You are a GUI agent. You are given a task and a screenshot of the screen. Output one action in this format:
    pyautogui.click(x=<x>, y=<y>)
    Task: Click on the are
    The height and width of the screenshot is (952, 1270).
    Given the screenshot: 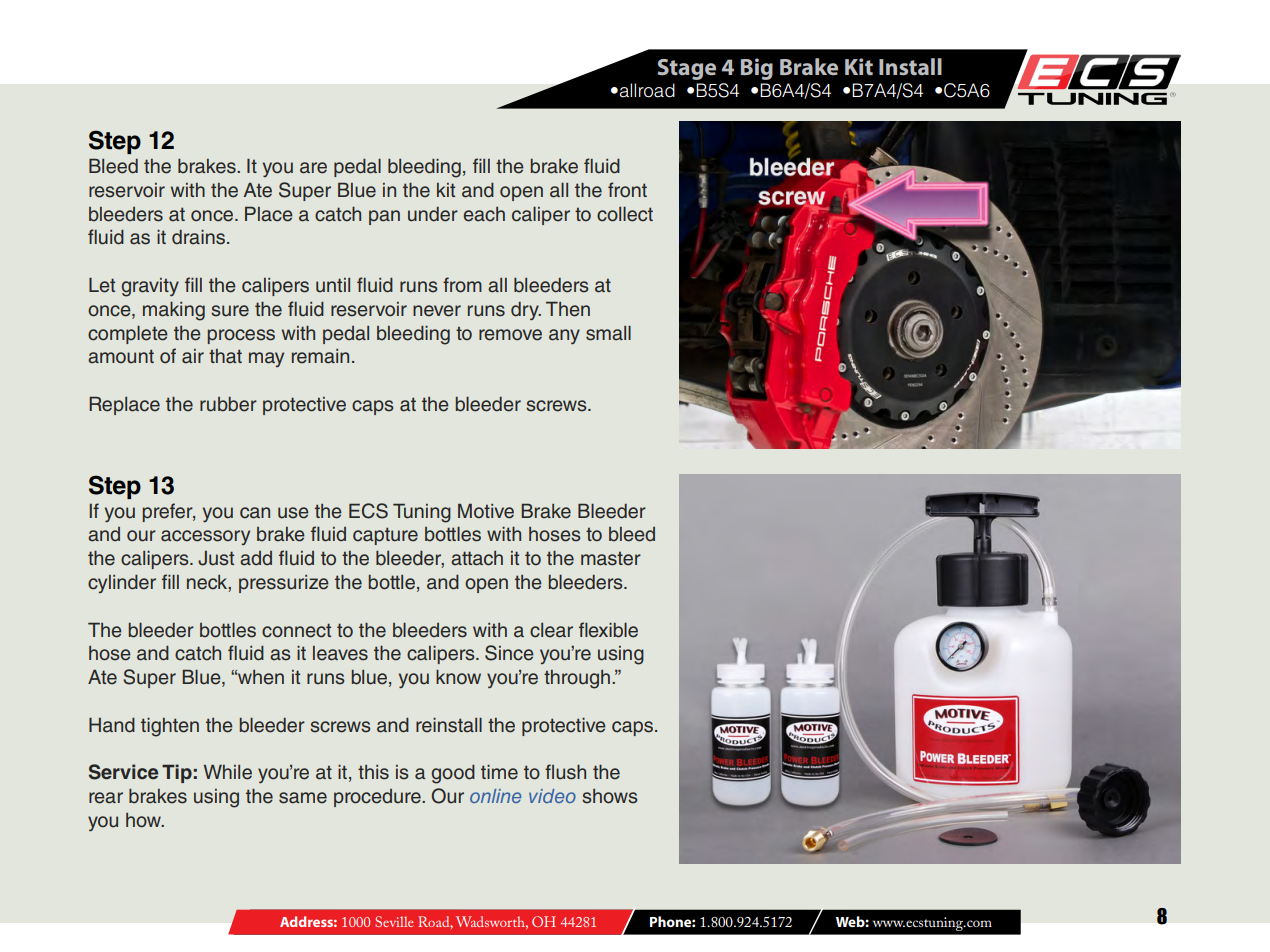 What is the action you would take?
    pyautogui.click(x=313, y=168)
